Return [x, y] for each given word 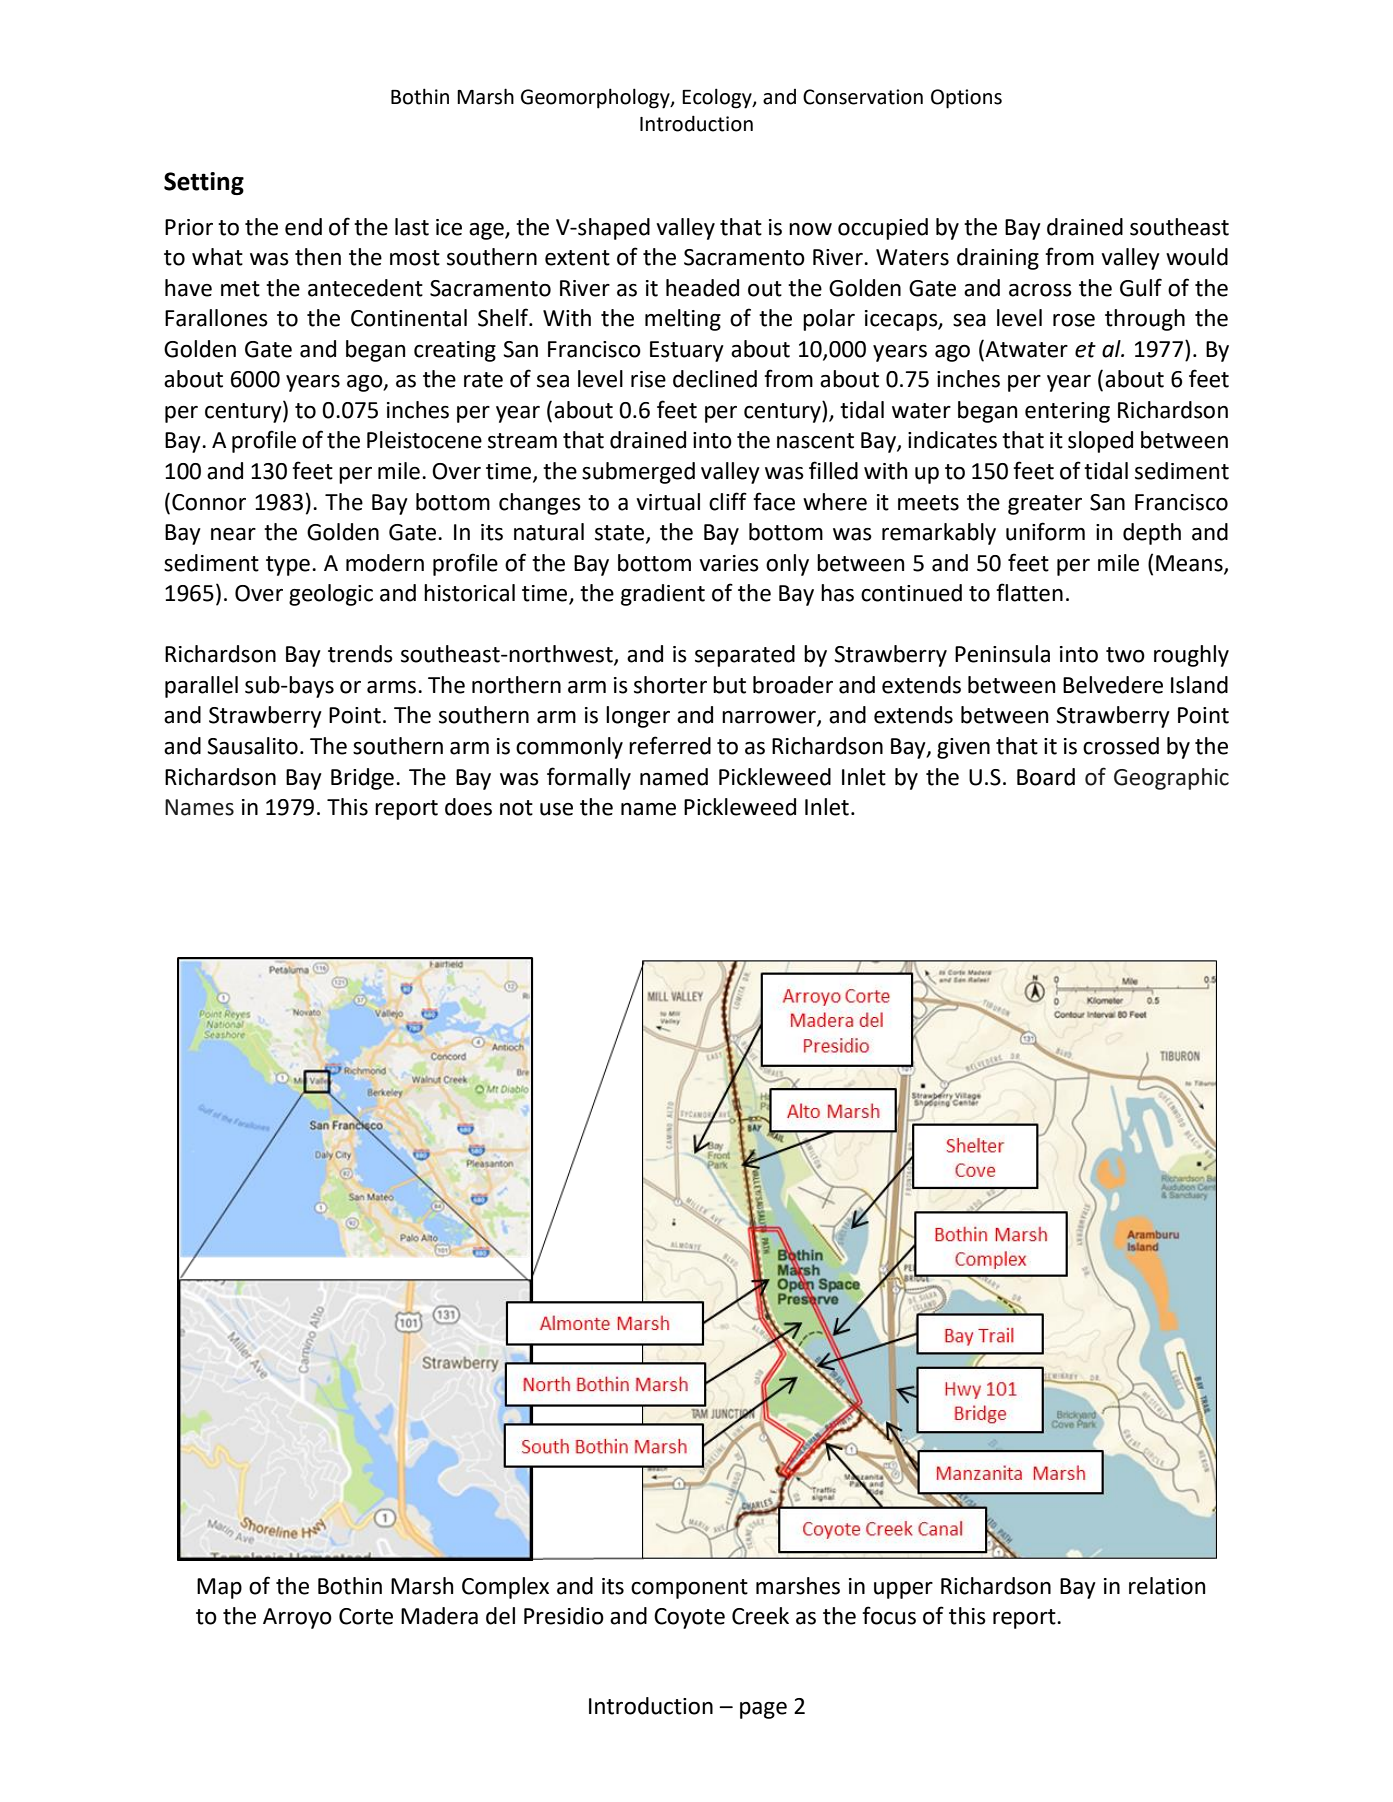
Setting [204, 183]
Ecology [718, 98]
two [1125, 655]
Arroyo [297, 1618]
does [468, 807]
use [556, 809]
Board [1046, 777]
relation [1167, 1586]
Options [966, 99]
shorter [670, 685]
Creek [760, 1616]
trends [360, 654]
